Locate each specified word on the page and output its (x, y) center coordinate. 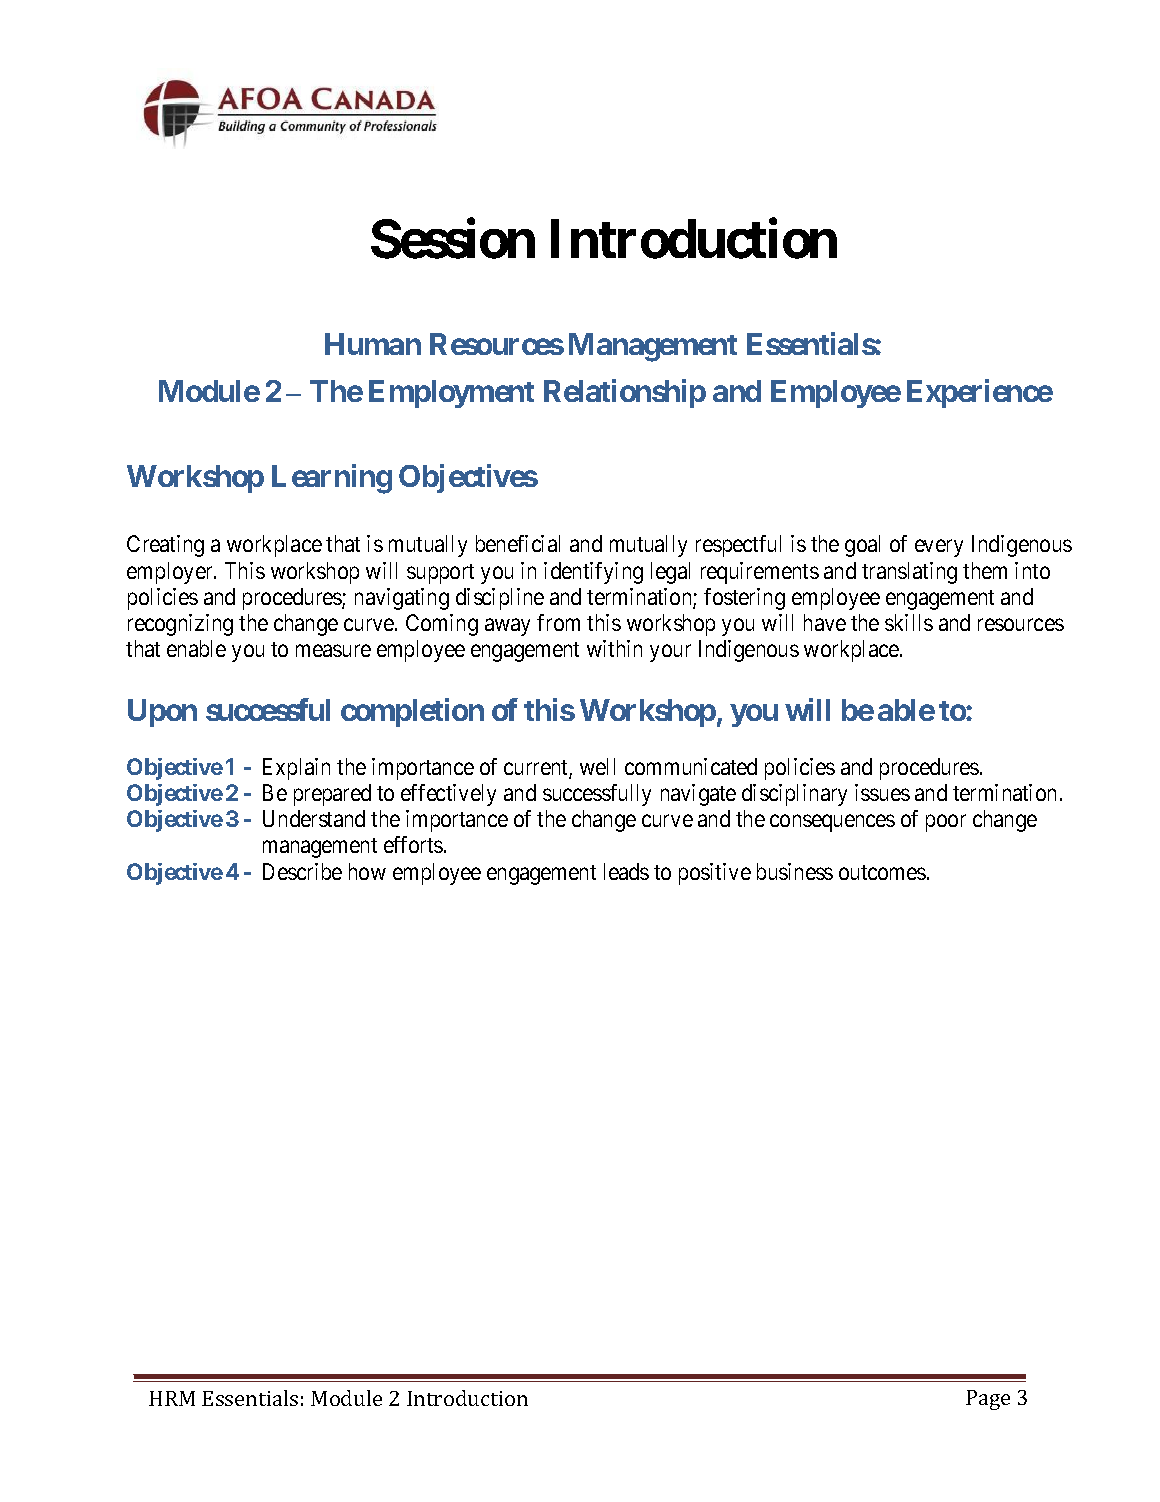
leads (626, 871)
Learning (332, 479)
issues (882, 792)
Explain (296, 769)
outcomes (882, 872)
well (597, 766)
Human (373, 344)
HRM (172, 1398)
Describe (302, 871)
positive (715, 874)
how (367, 871)
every (939, 548)
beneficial (518, 543)
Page (988, 1400)
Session (453, 239)
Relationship (625, 393)
